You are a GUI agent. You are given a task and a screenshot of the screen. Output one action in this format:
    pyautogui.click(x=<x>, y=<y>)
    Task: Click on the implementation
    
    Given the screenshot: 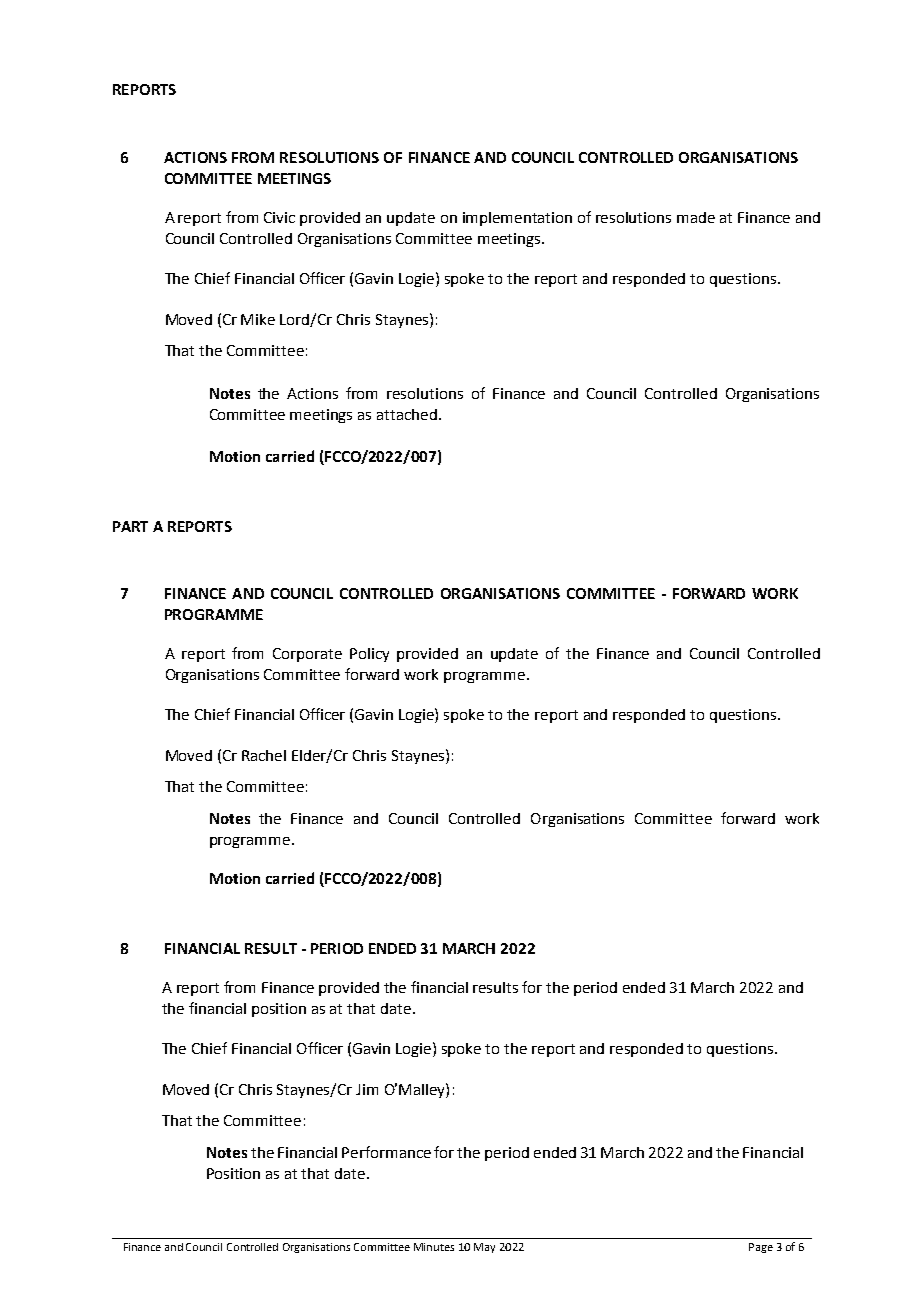 What is the action you would take?
    pyautogui.click(x=517, y=219)
